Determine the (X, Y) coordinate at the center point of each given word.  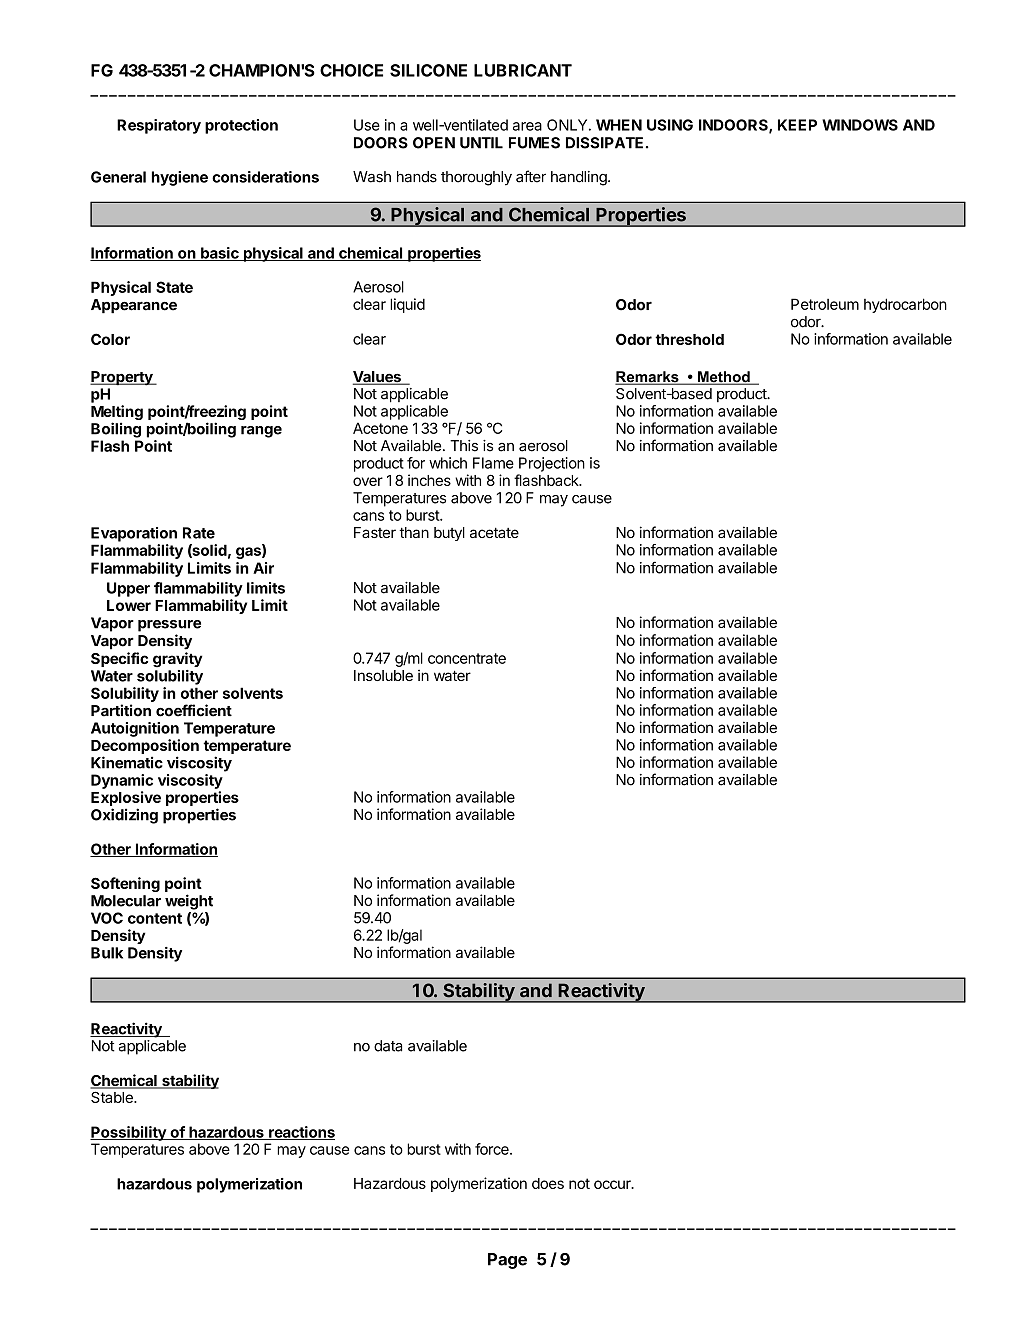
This (464, 446)
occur (613, 1184)
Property (122, 378)
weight (189, 902)
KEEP (797, 125)
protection (241, 126)
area (527, 126)
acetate (494, 532)
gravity (177, 660)
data (388, 1046)
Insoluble (383, 675)
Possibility (129, 1133)
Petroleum (825, 304)
